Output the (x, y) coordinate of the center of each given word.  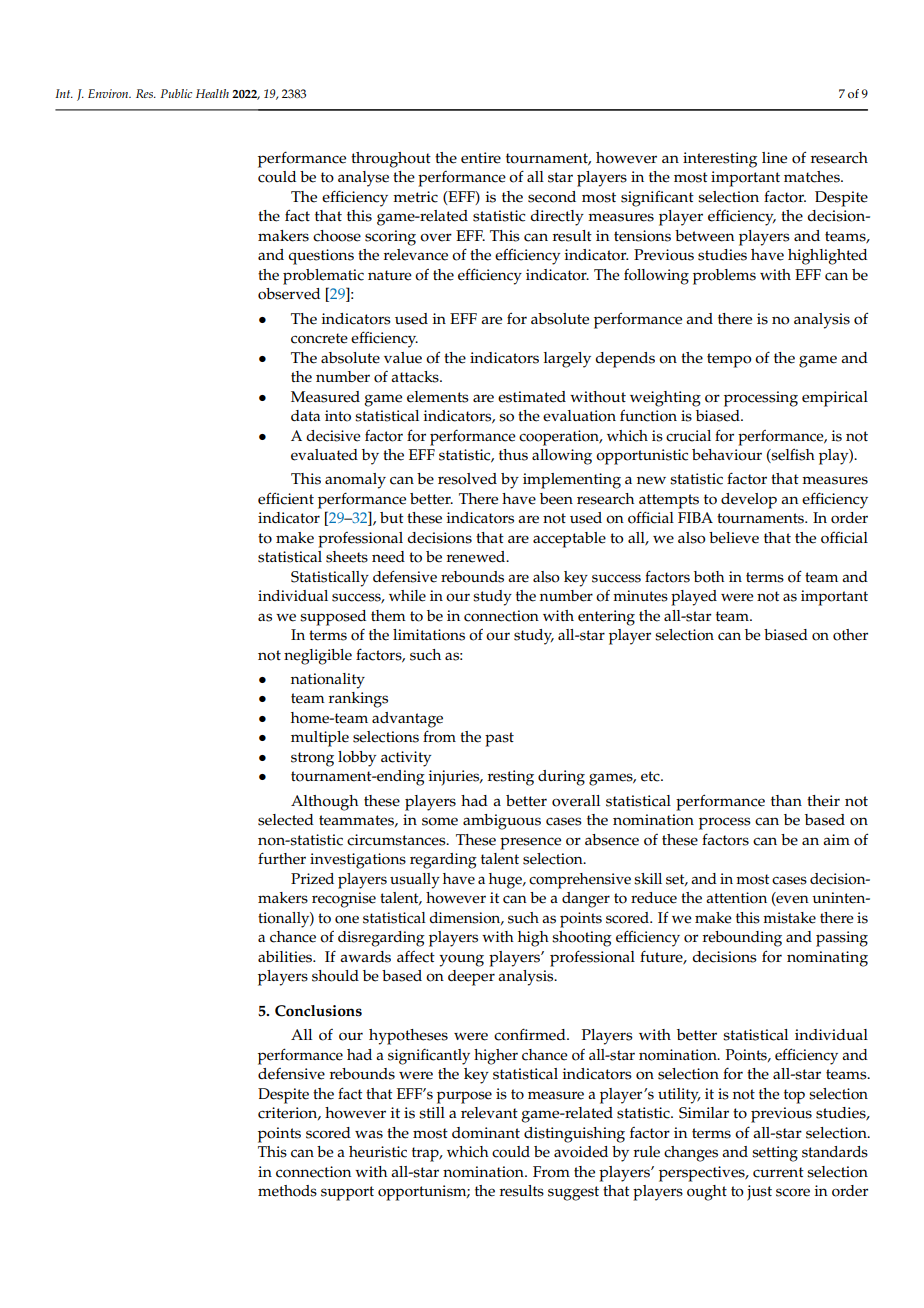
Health (212, 93)
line (774, 158)
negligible (318, 657)
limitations (429, 635)
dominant (486, 1133)
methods (287, 1191)
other (850, 635)
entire (481, 158)
